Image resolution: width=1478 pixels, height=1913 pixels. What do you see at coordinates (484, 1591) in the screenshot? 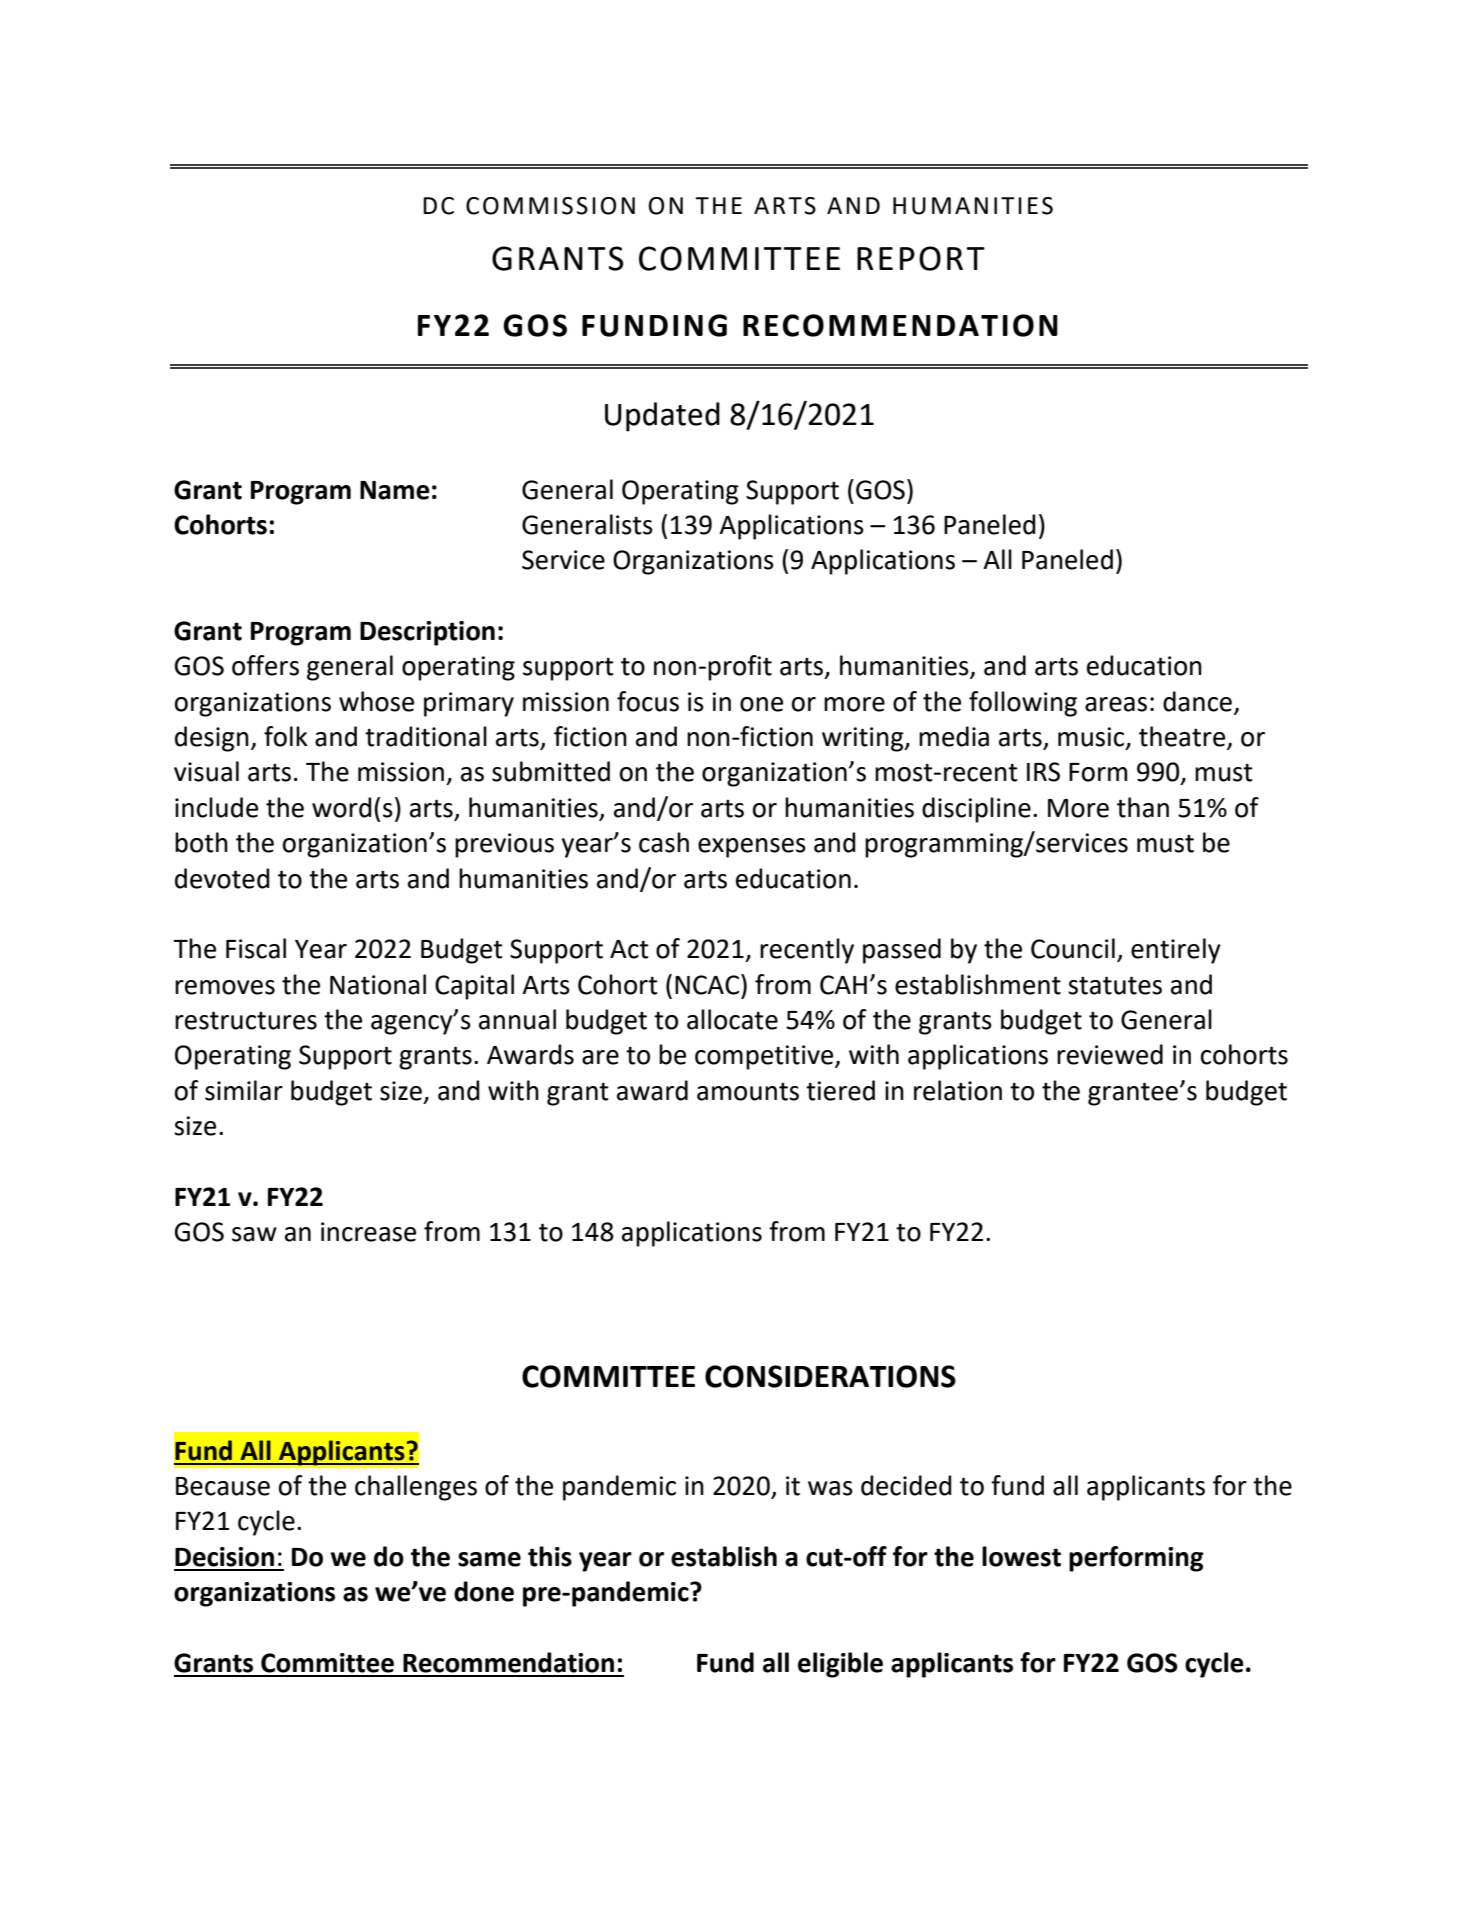
I see `done` at bounding box center [484, 1591].
